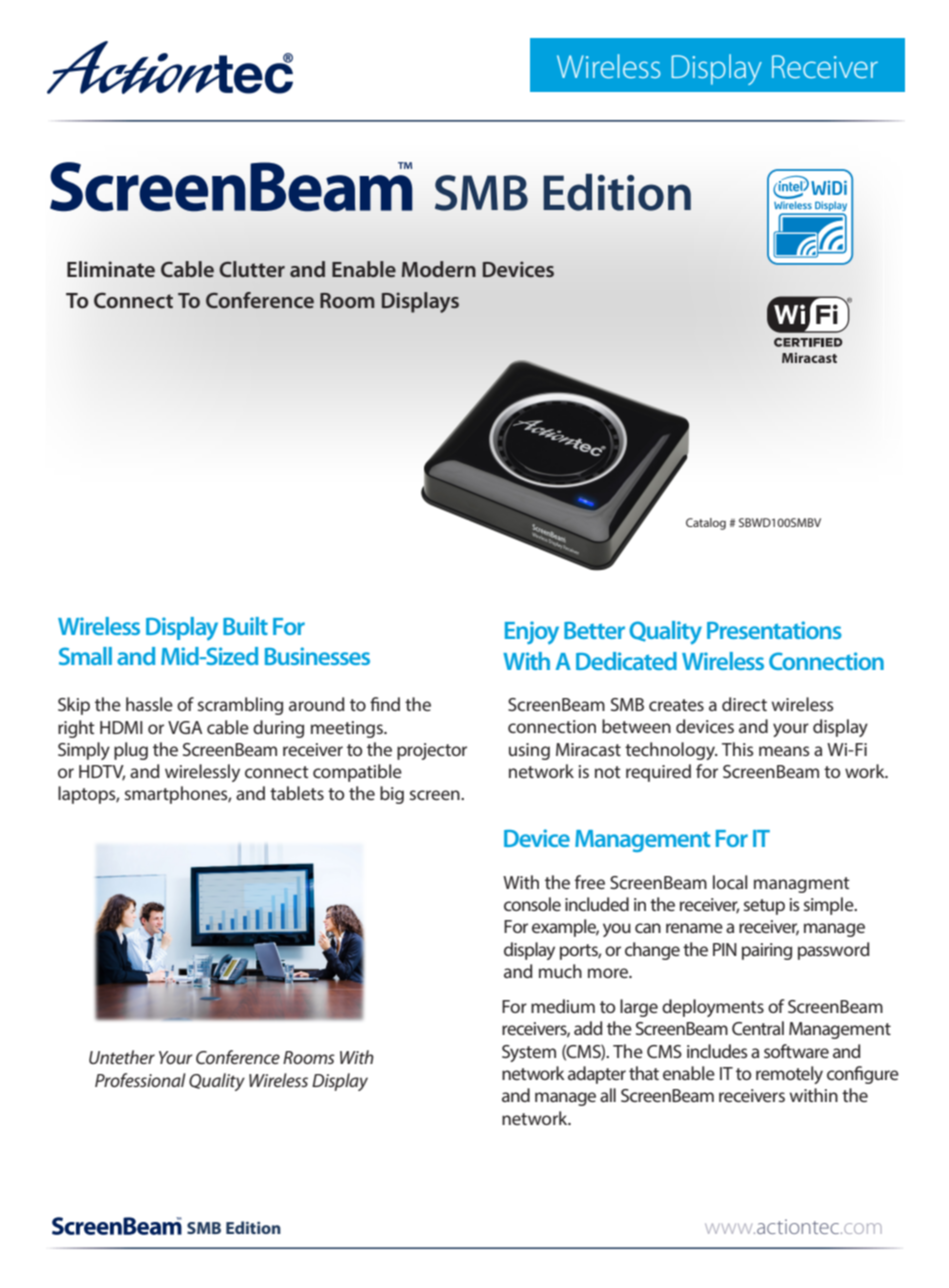 This screenshot has width=949, height=1288. I want to click on Catalog, so click(706, 524).
